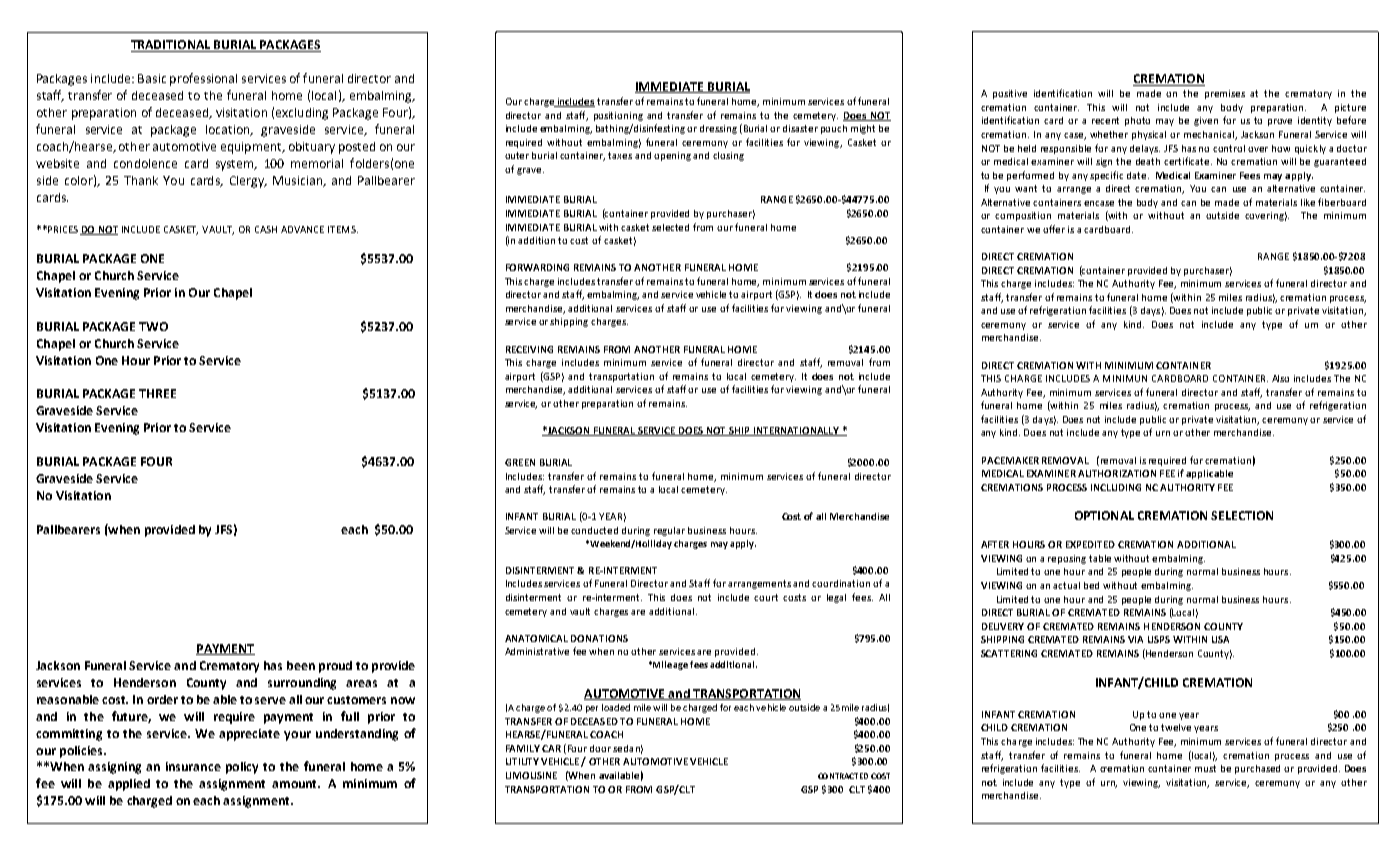 The image size is (1400, 850). What do you see at coordinates (669, 531) in the screenshot?
I see `regular` at bounding box center [669, 531].
